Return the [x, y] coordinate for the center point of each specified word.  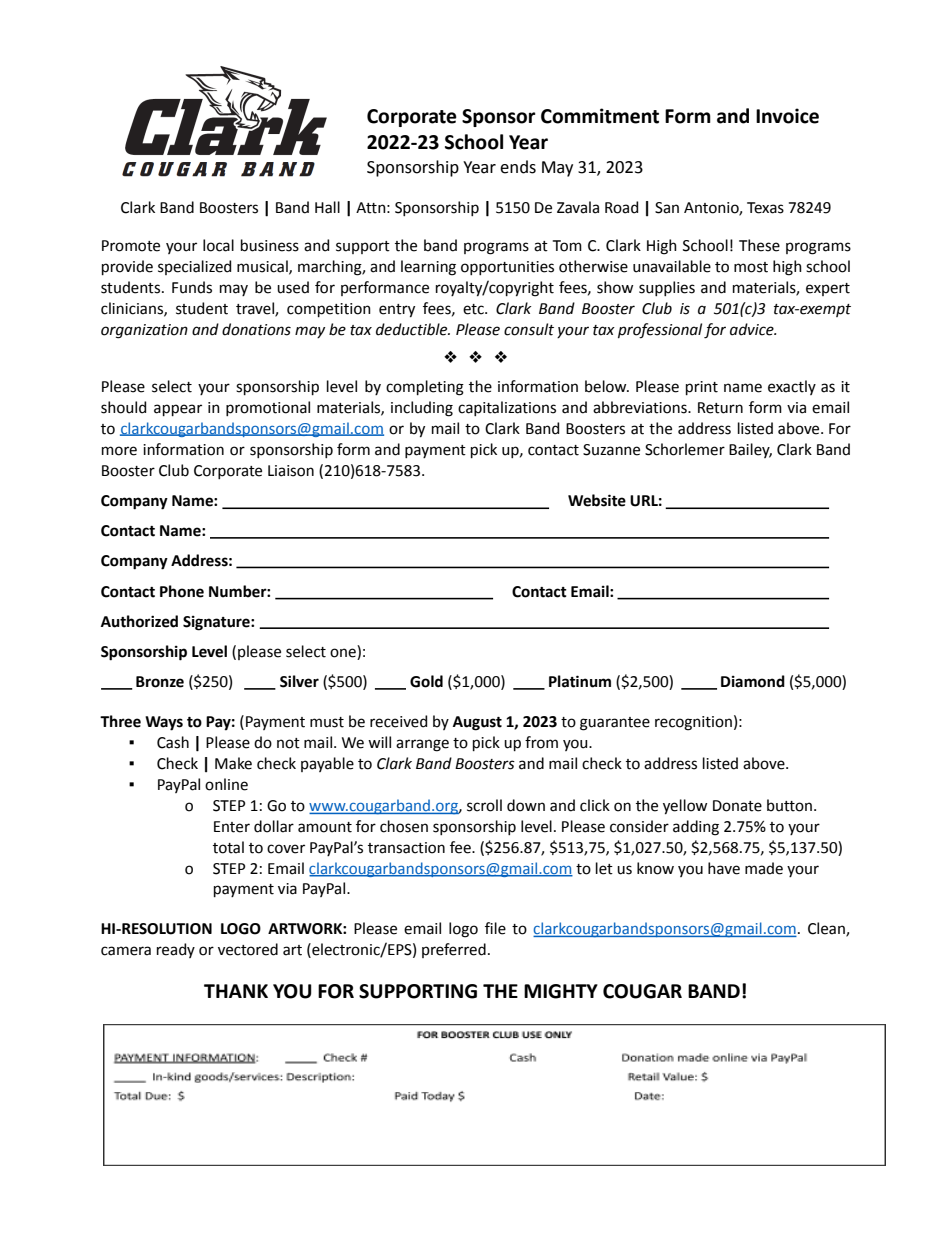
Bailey [750, 450]
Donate [737, 806]
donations [256, 329]
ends [518, 167]
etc [474, 309]
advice [753, 329]
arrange [422, 745]
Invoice [787, 116]
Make [233, 763]
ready [176, 950]
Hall [327, 207]
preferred [454, 950]
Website [597, 500]
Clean [827, 929]
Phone [182, 591]
